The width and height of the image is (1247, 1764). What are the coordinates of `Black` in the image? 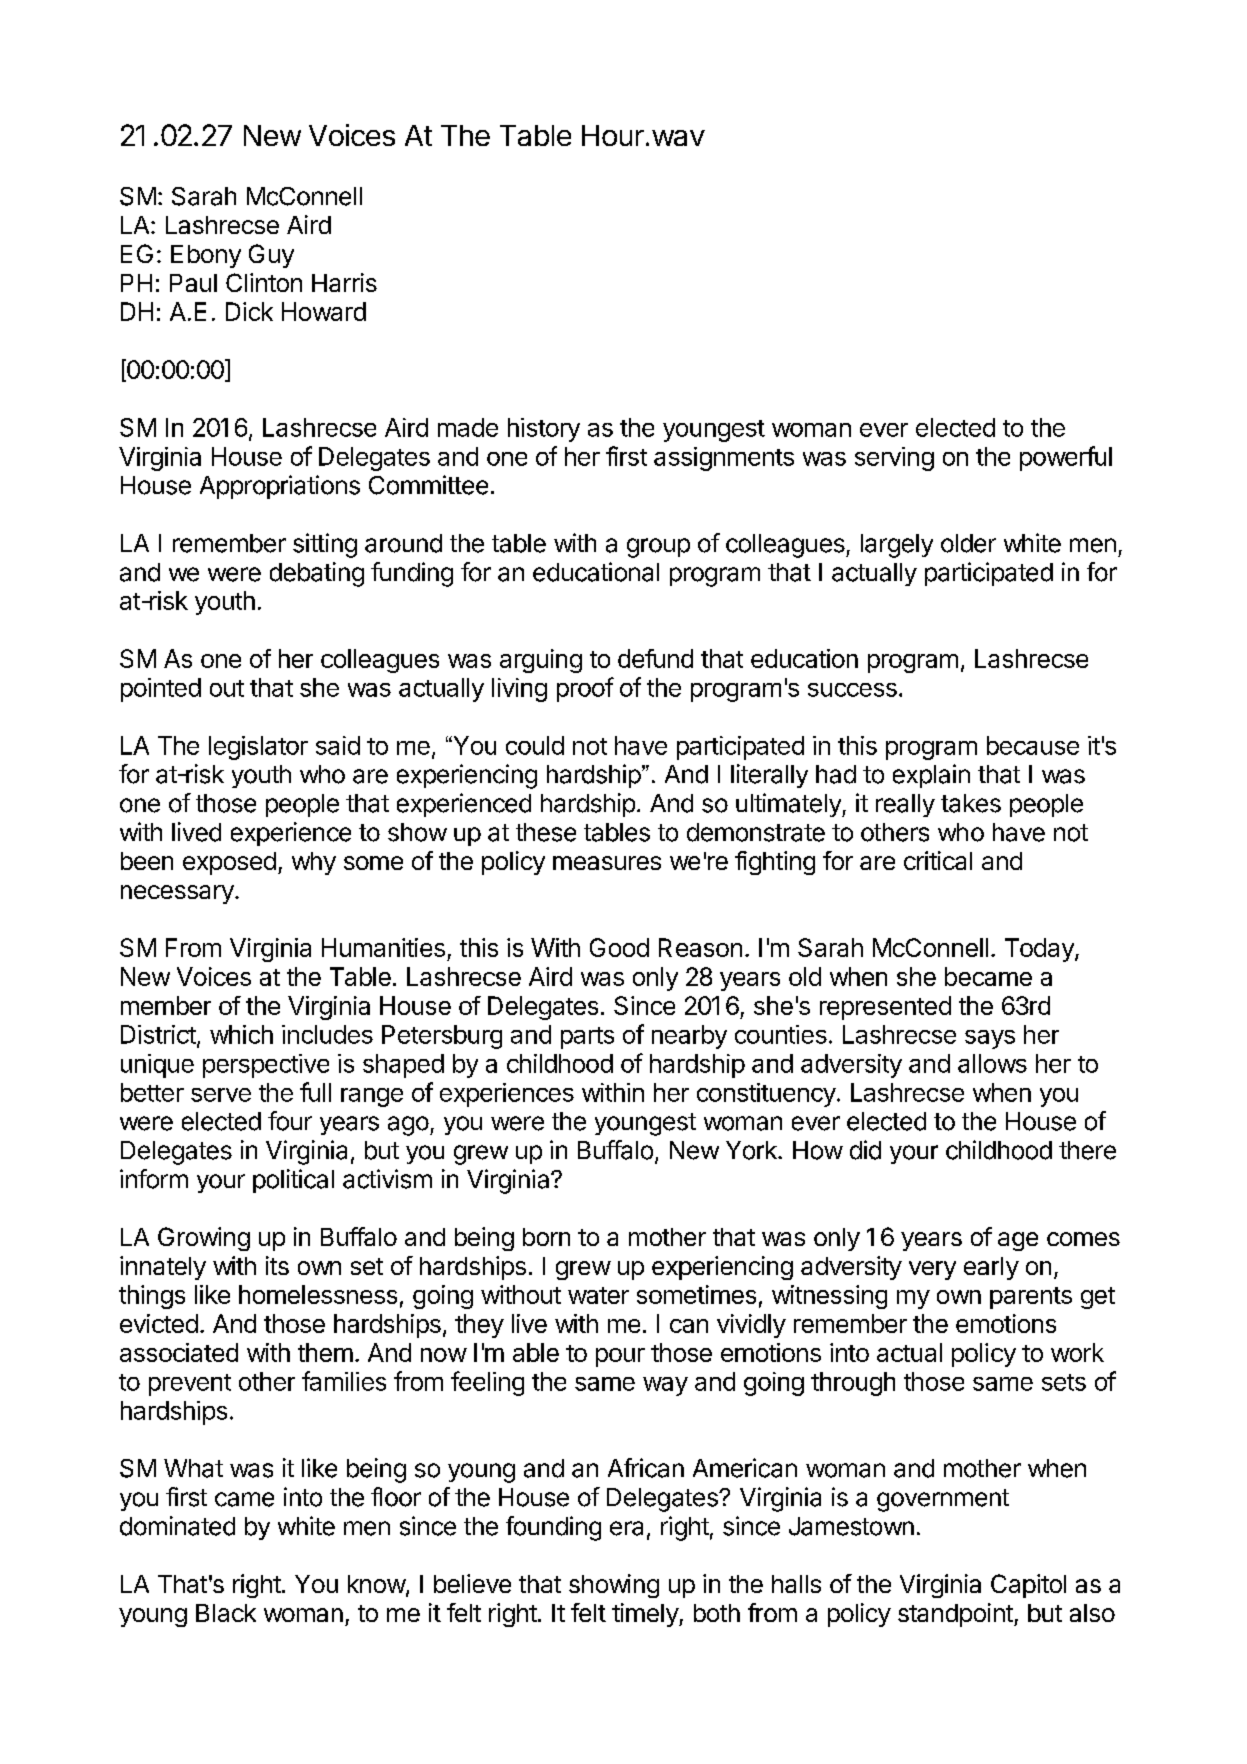 It's located at (226, 1613).
